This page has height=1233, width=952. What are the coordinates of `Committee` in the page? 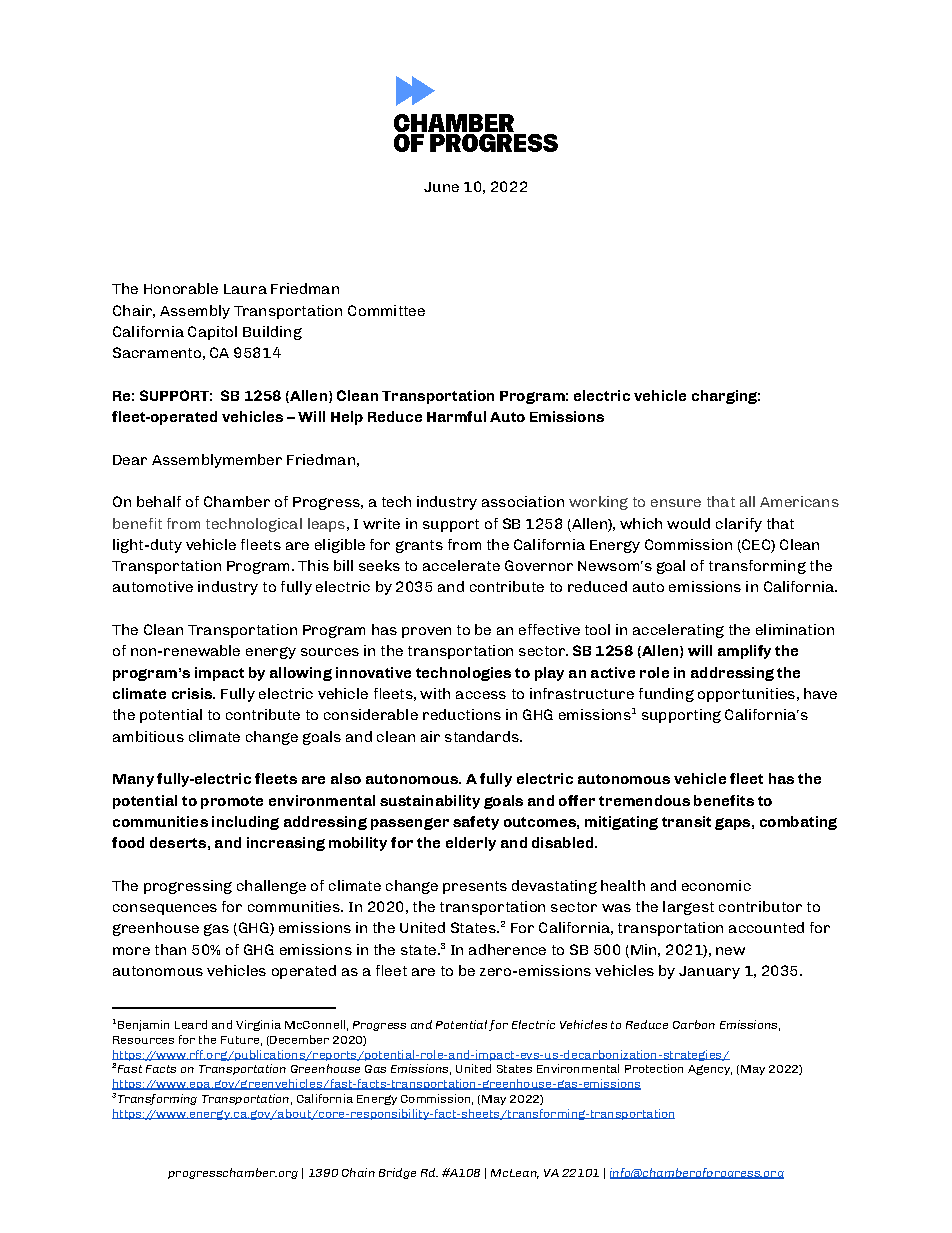 It's located at (386, 310).
